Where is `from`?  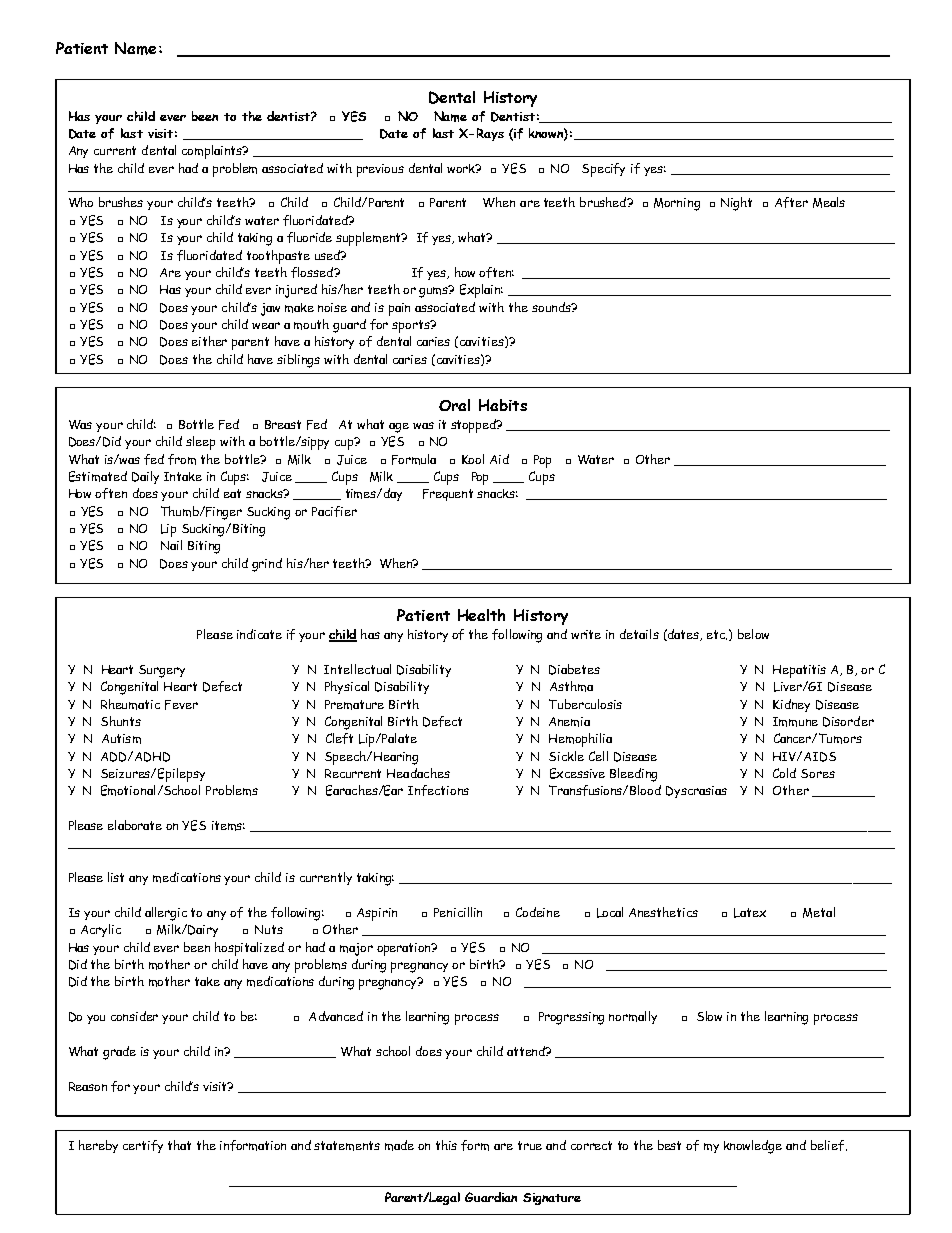 from is located at coordinates (182, 459).
